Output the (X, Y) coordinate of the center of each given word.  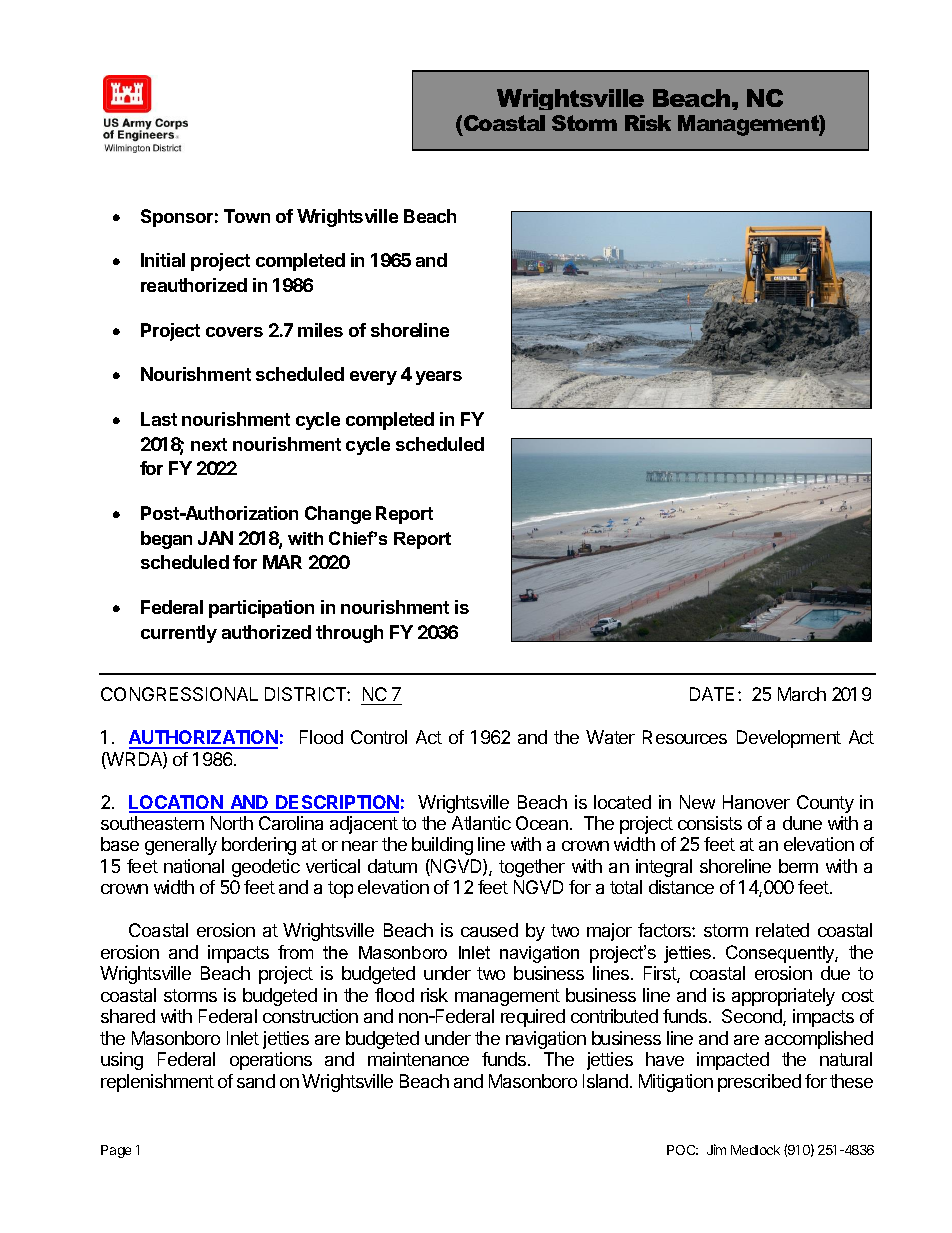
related (782, 930)
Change (338, 515)
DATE (712, 694)
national (194, 866)
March (802, 694)
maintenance (418, 1059)
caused (489, 930)
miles (320, 330)
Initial (163, 260)
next (209, 444)
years (439, 378)
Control (379, 737)
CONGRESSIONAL (179, 694)
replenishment (157, 1083)
